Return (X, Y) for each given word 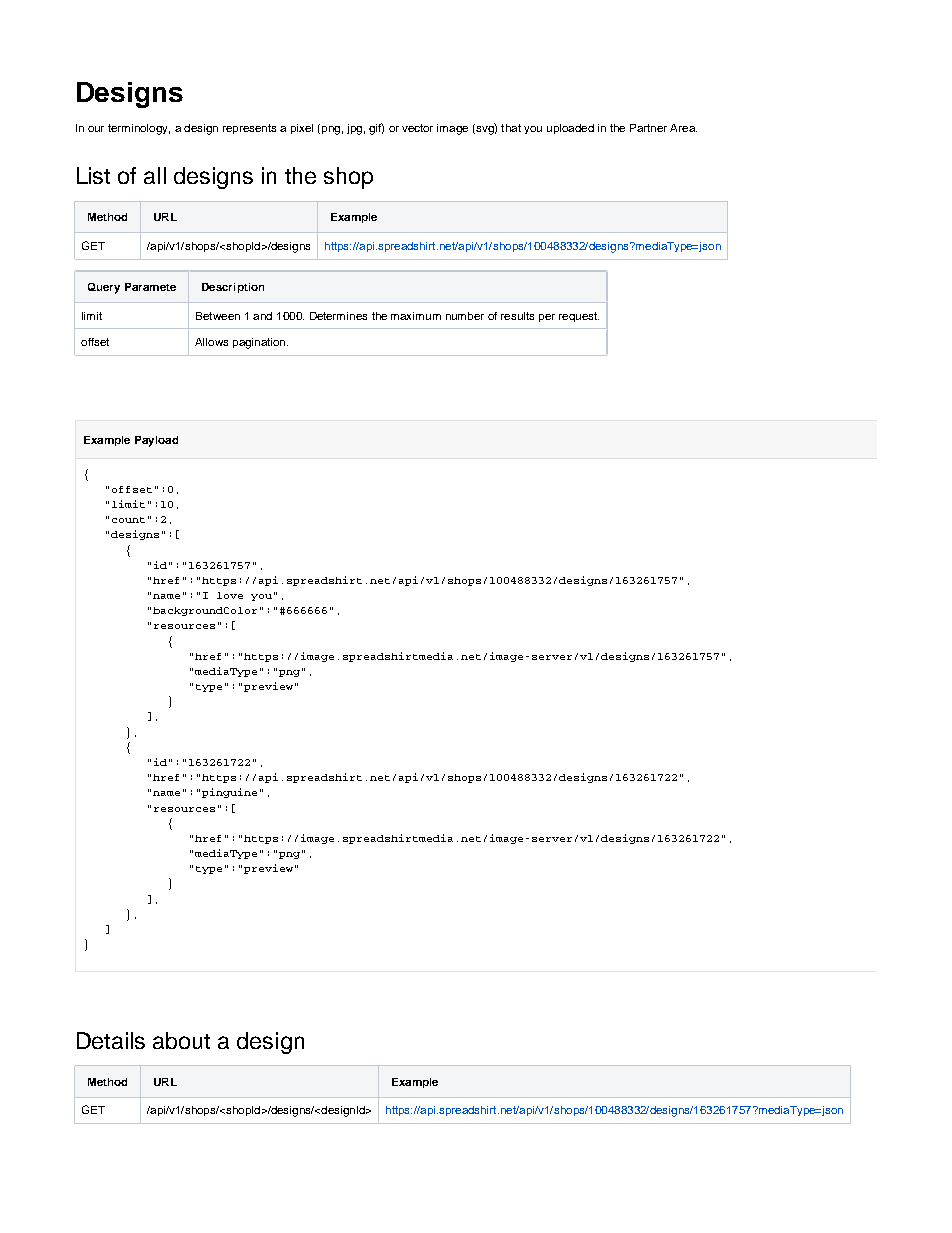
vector (417, 128)
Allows (211, 342)
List (93, 175)
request (579, 317)
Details (111, 1040)
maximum (416, 316)
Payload (156, 441)
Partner (648, 128)
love (230, 595)
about (181, 1040)
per (547, 318)
